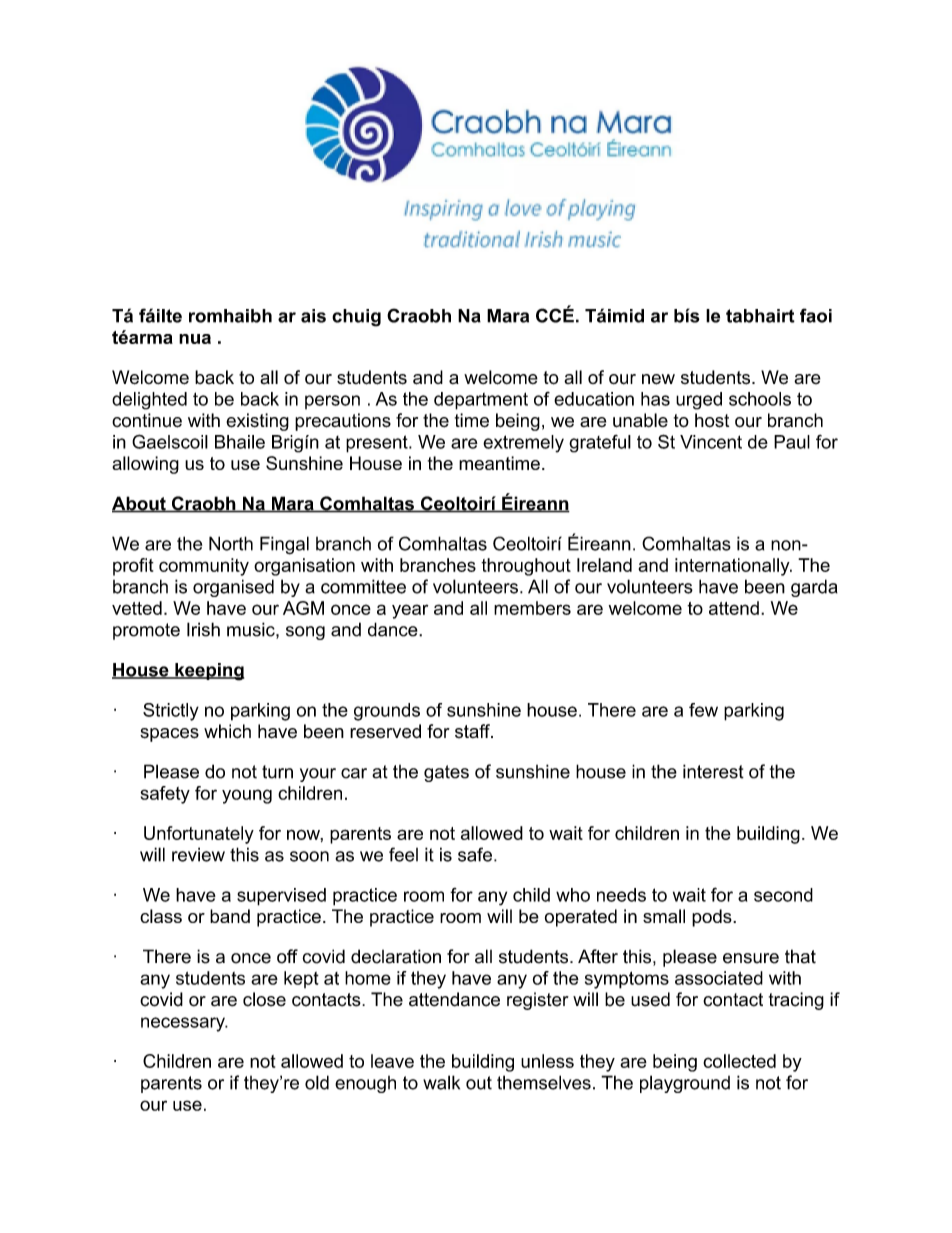 This page has width=952, height=1233. What do you see at coordinates (733, 567) in the page?
I see `internationally` at bounding box center [733, 567].
